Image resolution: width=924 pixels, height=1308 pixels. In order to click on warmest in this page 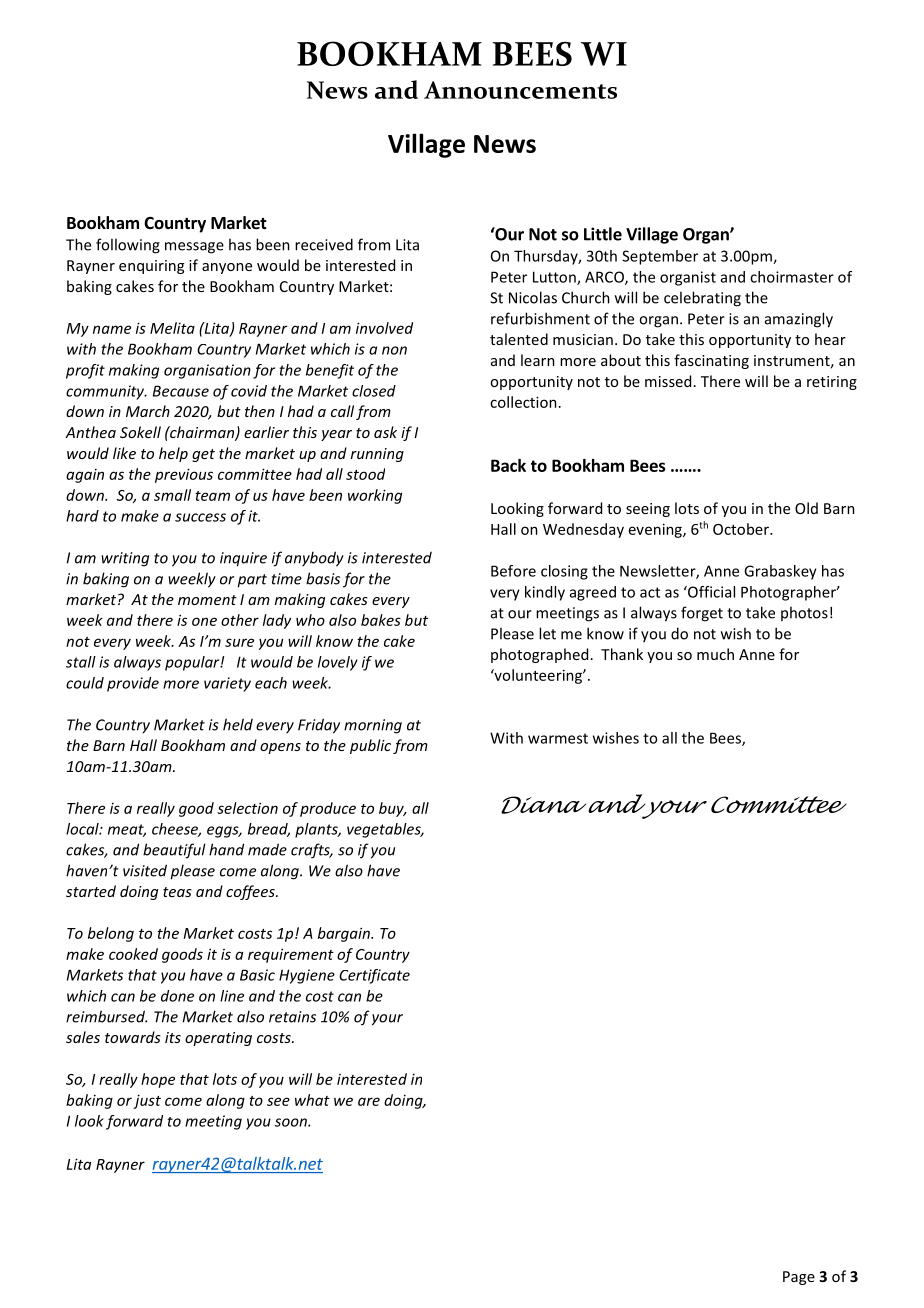, I will do `click(558, 738)`.
